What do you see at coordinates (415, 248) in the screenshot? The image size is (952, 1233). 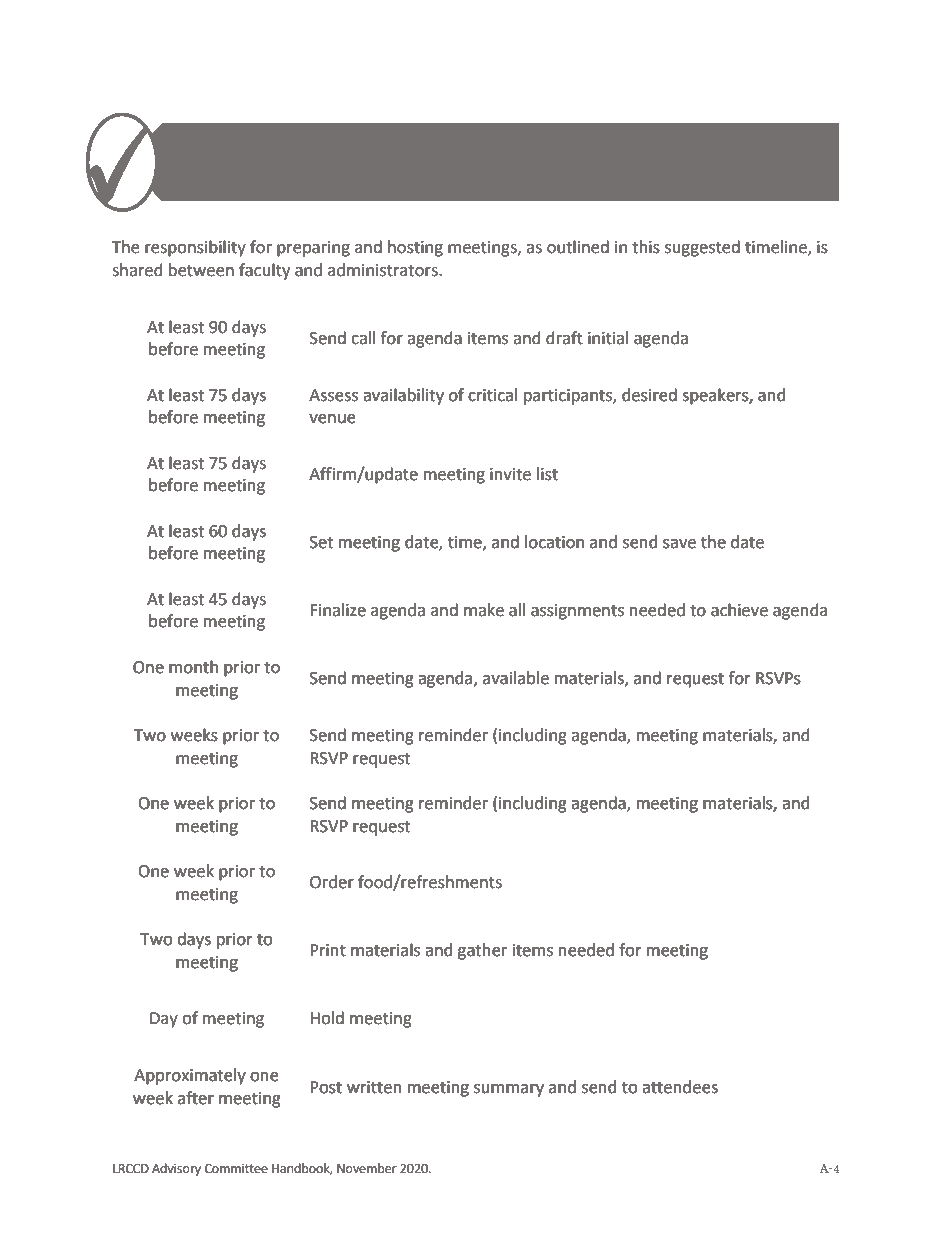 I see `hosting` at bounding box center [415, 248].
